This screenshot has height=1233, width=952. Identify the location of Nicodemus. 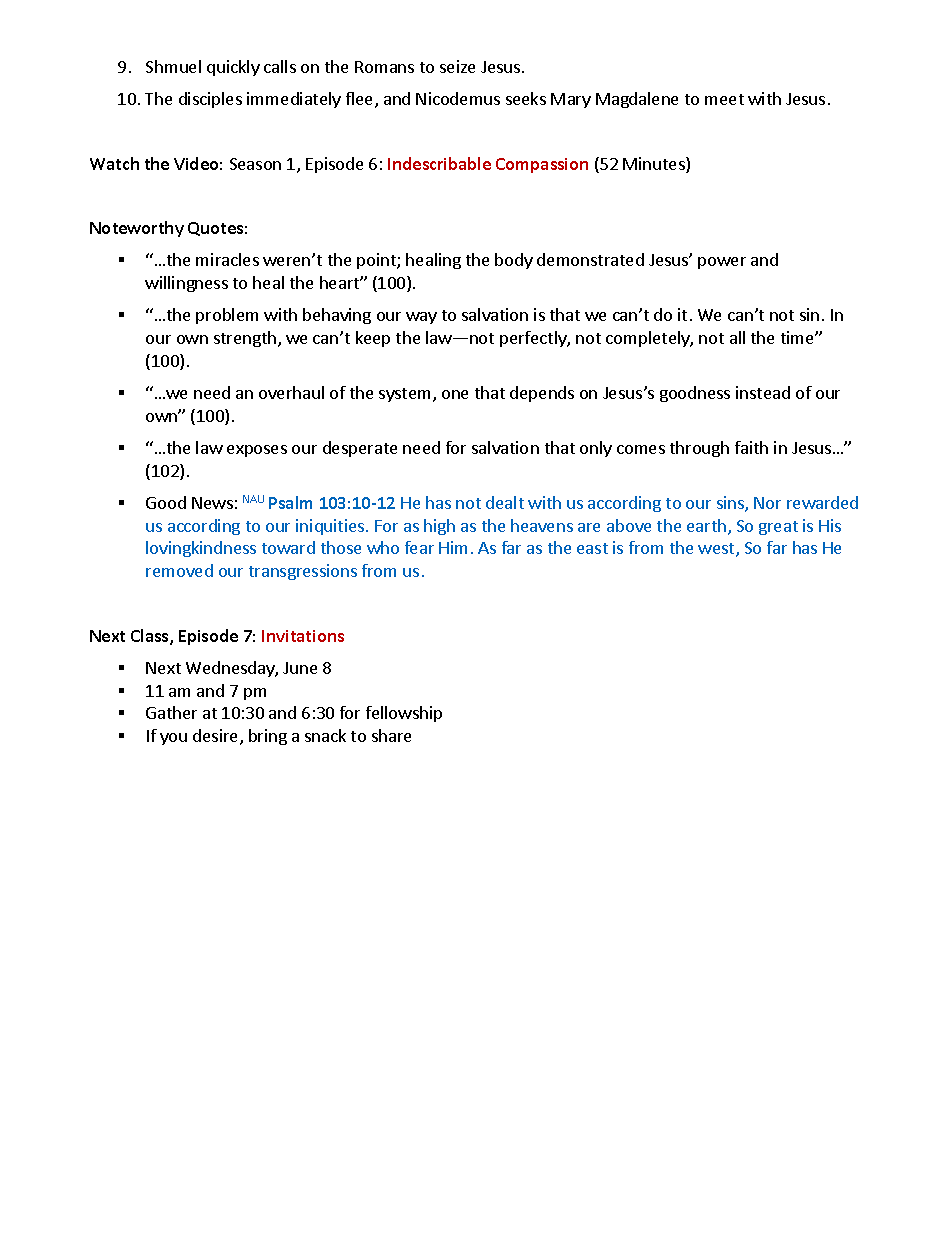
(458, 98).
